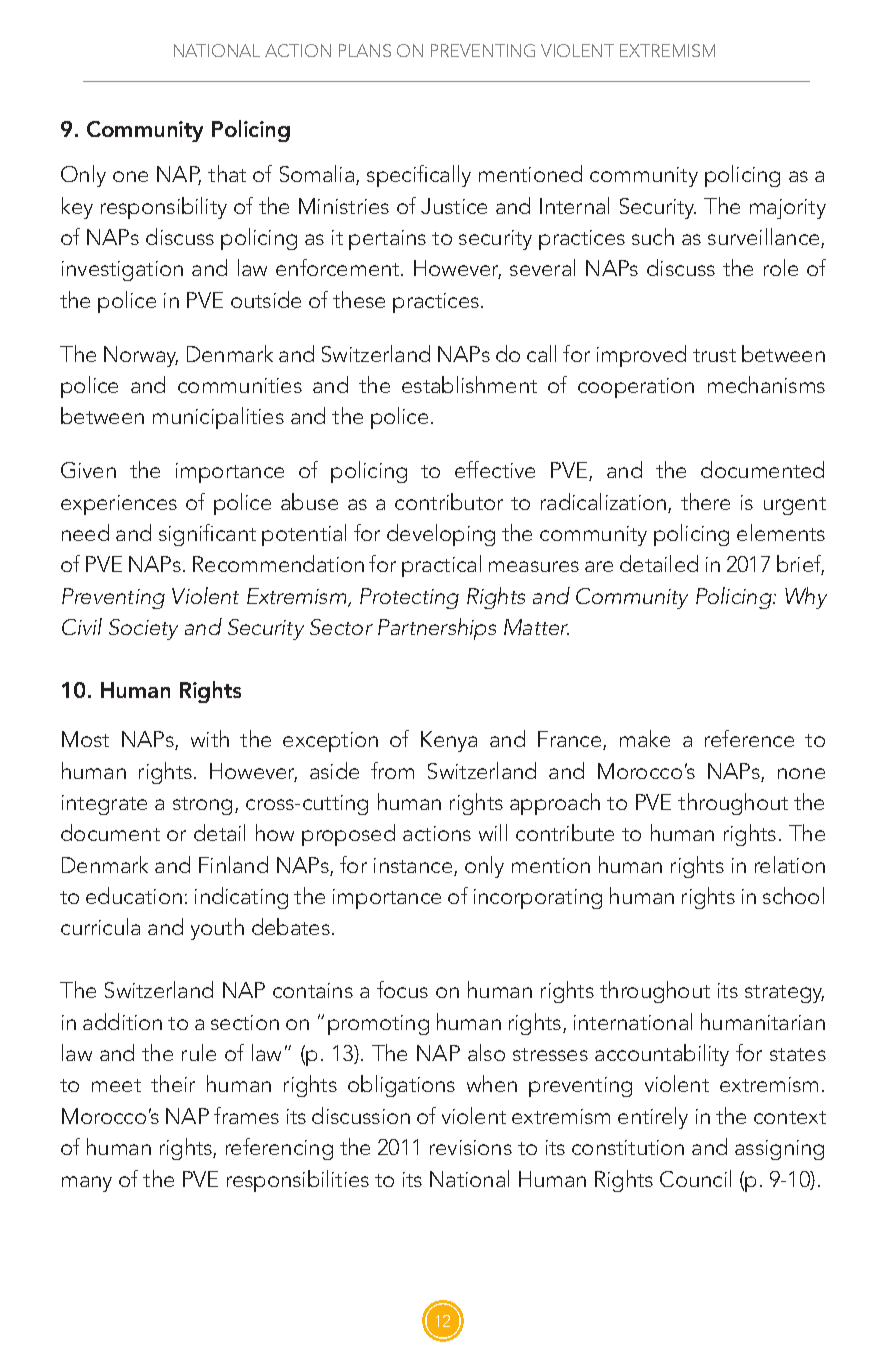  What do you see at coordinates (365, 50) in the screenshot?
I see `PLANS` at bounding box center [365, 50].
